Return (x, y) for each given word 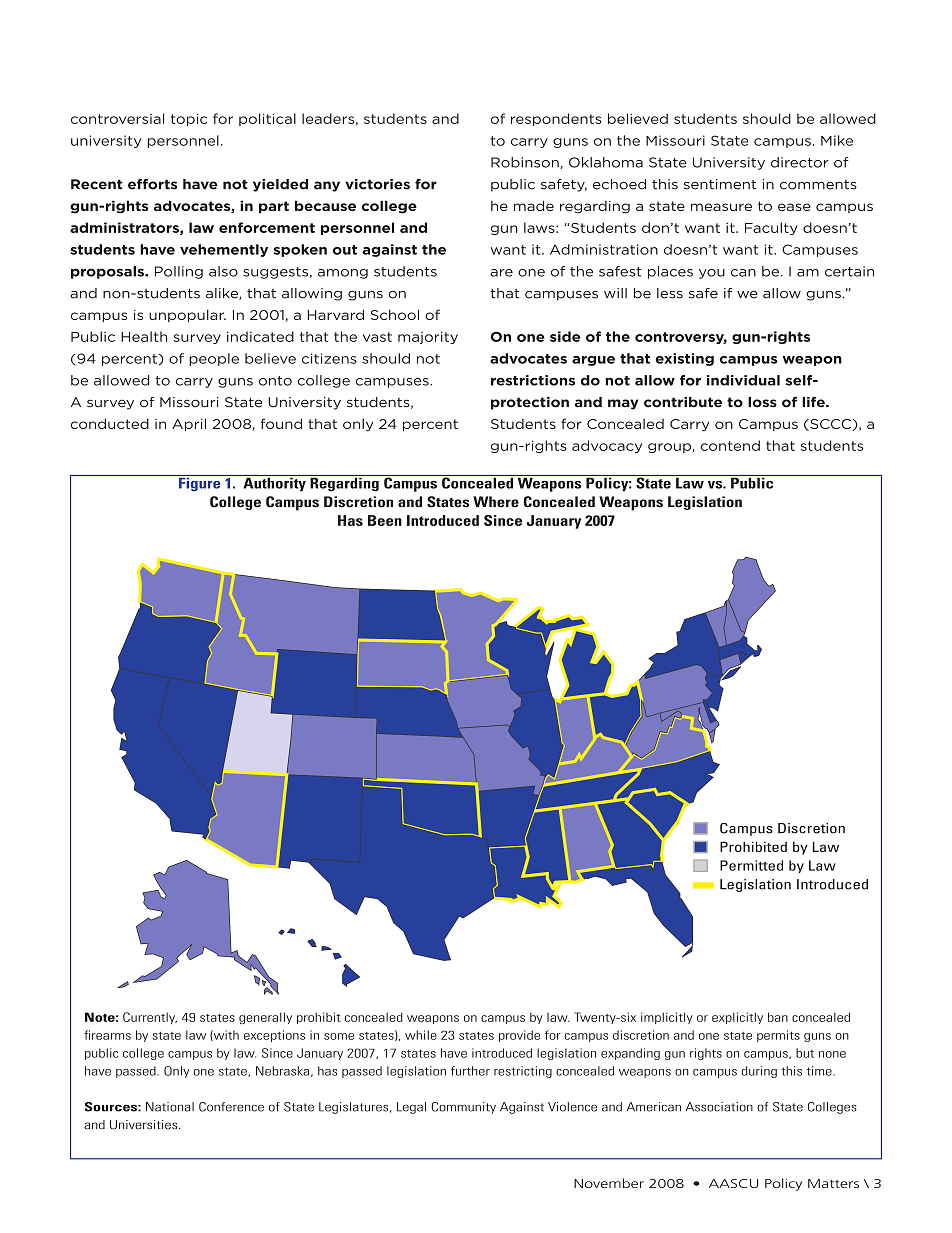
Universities (145, 1125)
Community (463, 1108)
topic (189, 120)
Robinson (526, 163)
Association (719, 1107)
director (800, 162)
